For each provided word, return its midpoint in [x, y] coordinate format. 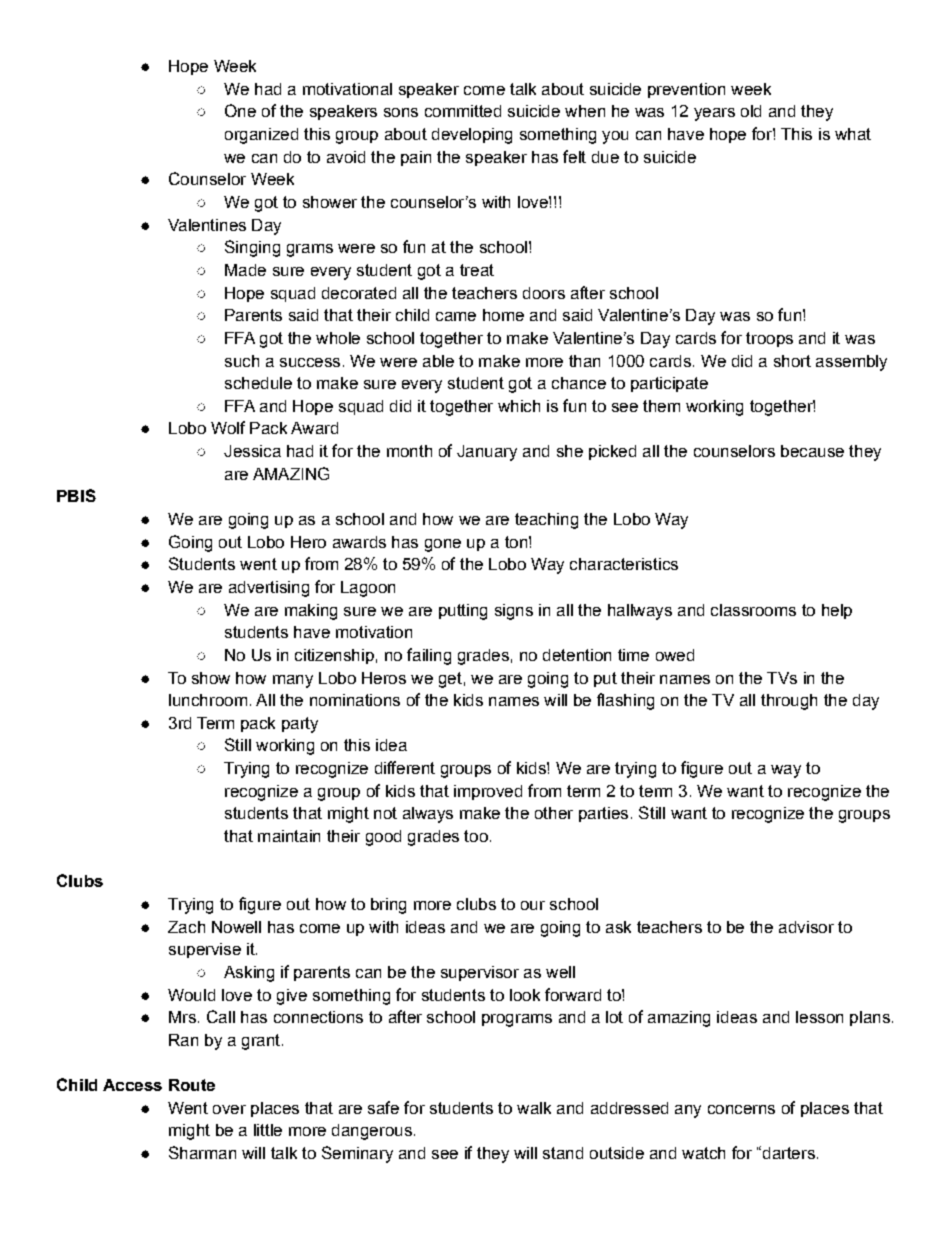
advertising [269, 589]
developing [472, 136]
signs [514, 612]
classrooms [753, 610]
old [751, 111]
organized [261, 136]
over [229, 1109]
